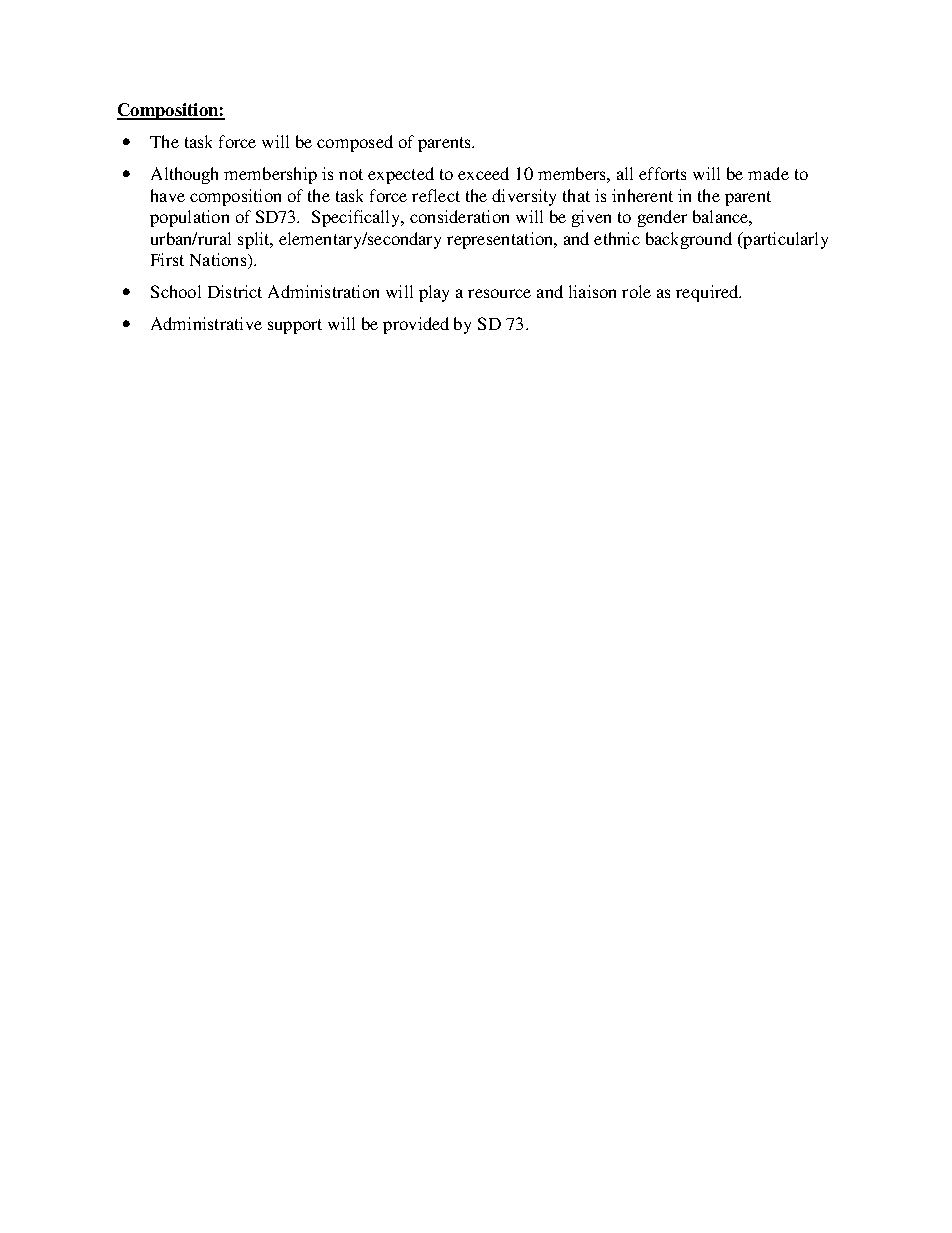  I want to click on efforts, so click(662, 173).
